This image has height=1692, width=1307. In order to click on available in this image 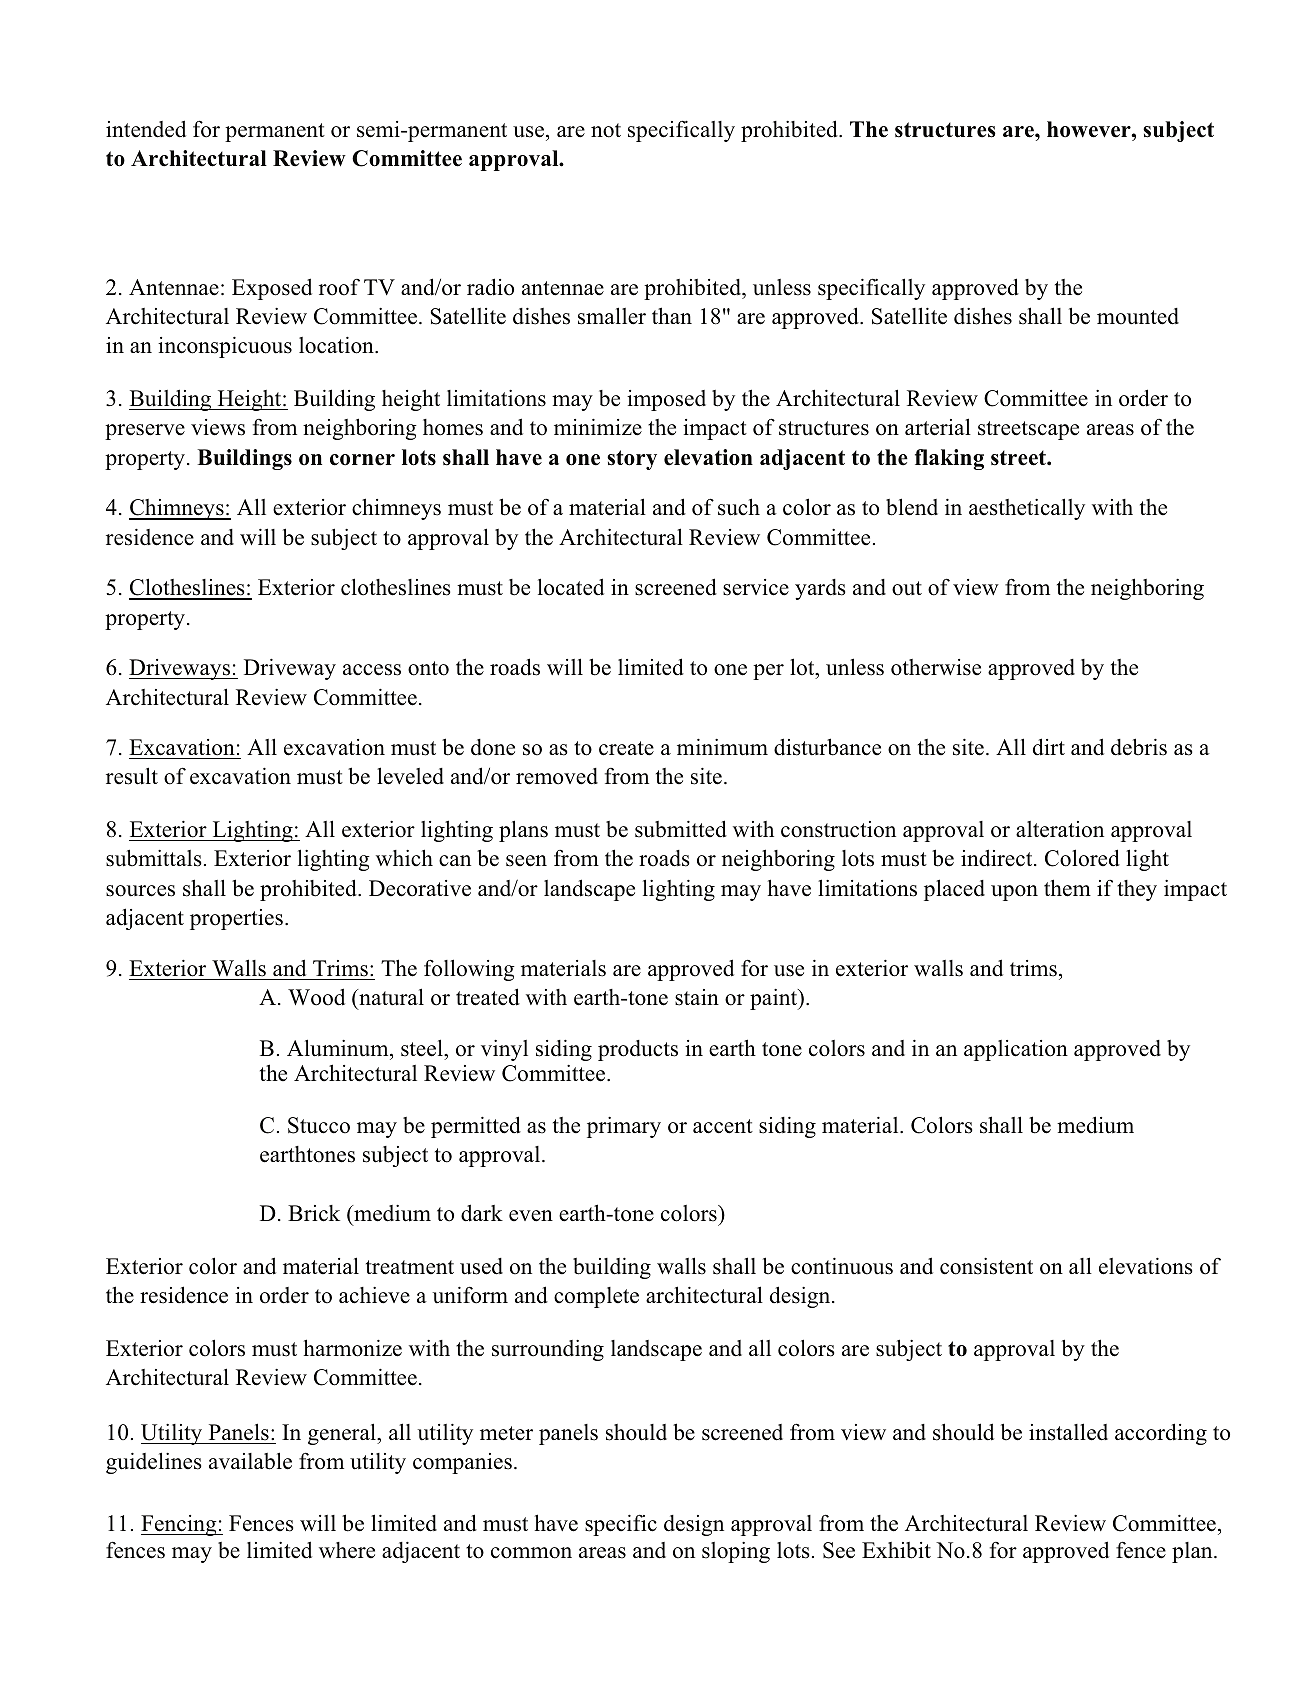, I will do `click(250, 1461)`.
